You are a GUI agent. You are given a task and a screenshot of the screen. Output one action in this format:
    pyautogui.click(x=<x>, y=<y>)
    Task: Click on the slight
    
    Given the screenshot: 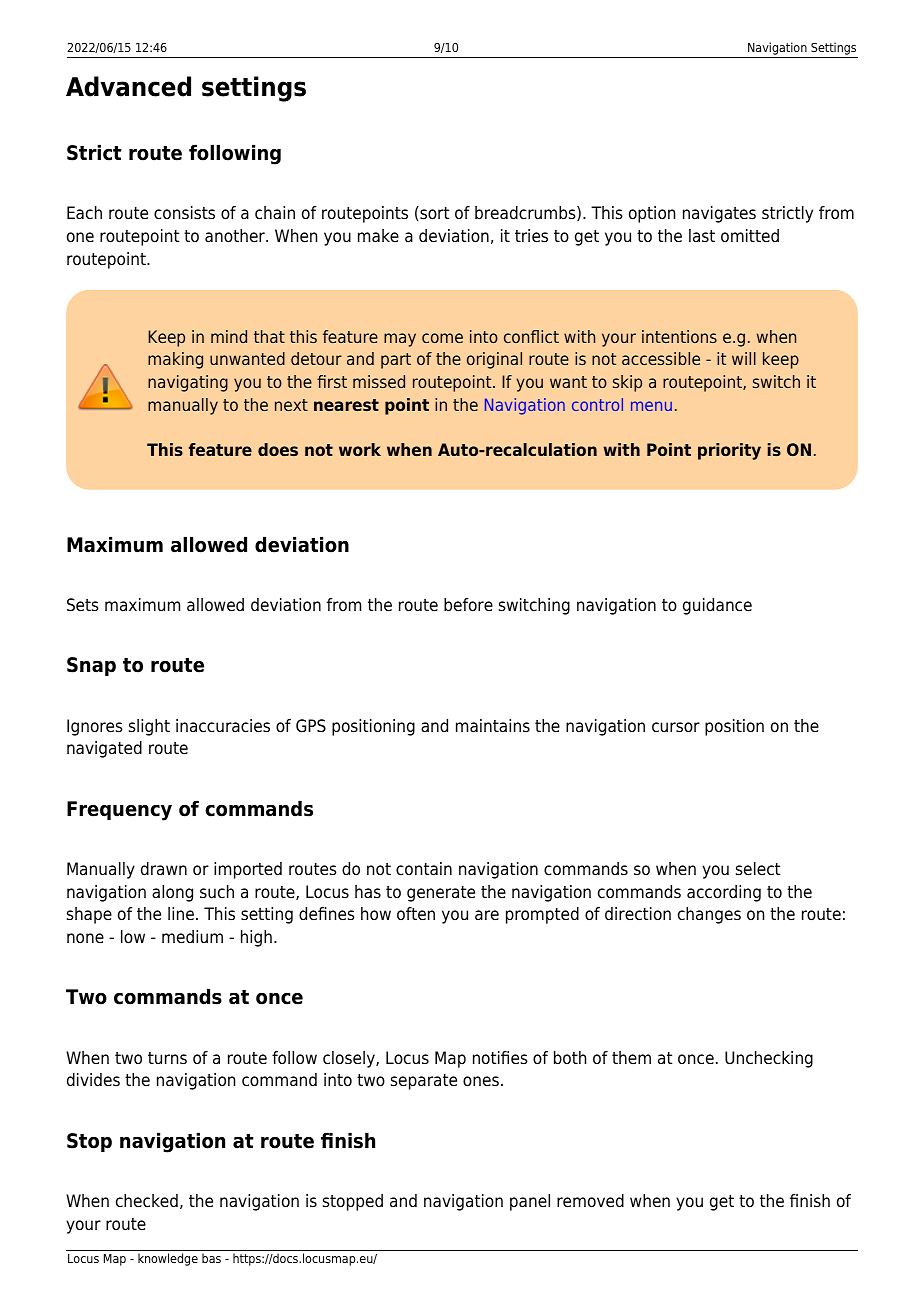 What is the action you would take?
    pyautogui.click(x=149, y=727)
